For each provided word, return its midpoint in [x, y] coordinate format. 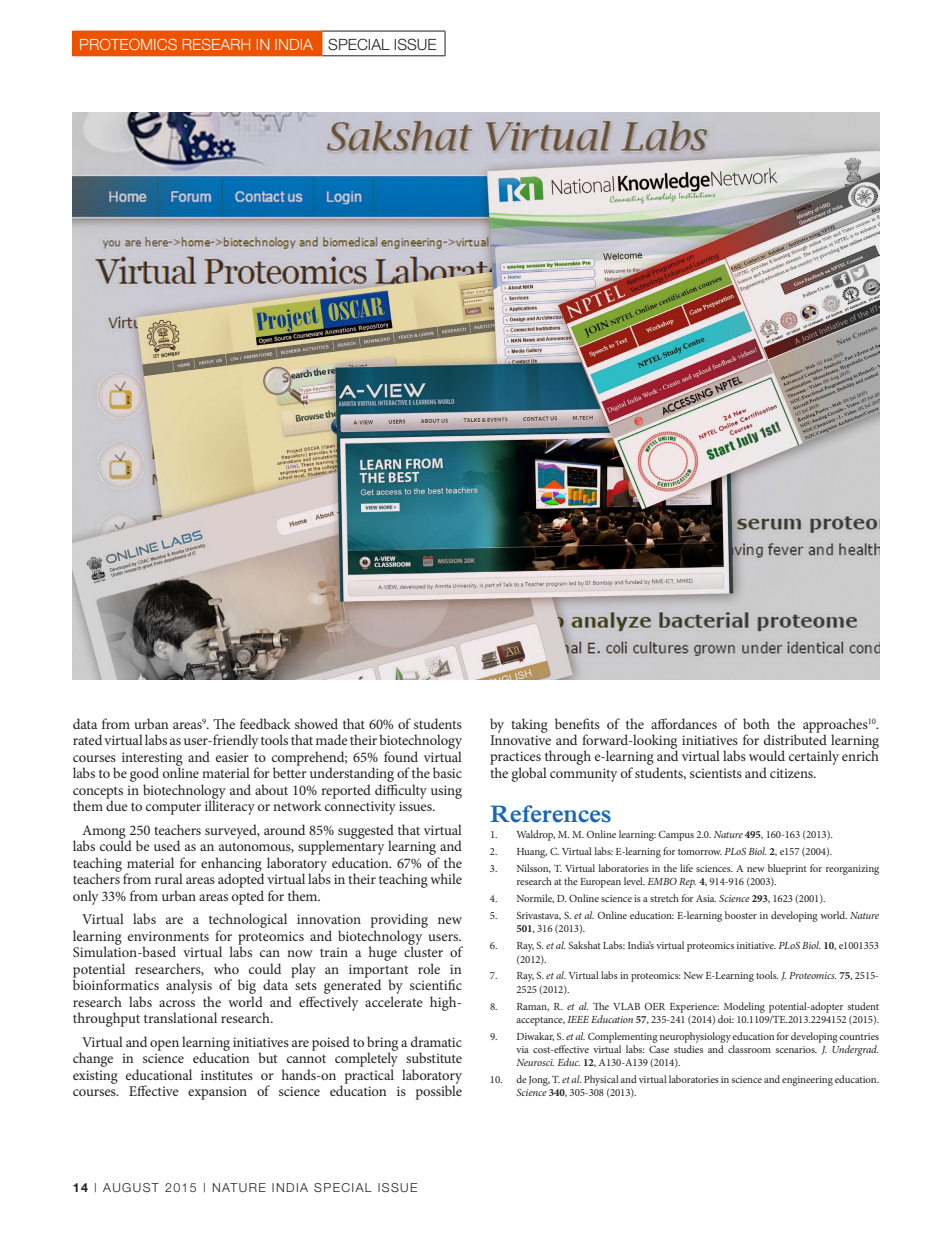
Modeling [744, 1007]
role [429, 968]
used [167, 845]
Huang [532, 853]
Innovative [520, 740]
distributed [795, 738]
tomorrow [700, 852]
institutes [227, 1075]
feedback [265, 723]
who [226, 968]
